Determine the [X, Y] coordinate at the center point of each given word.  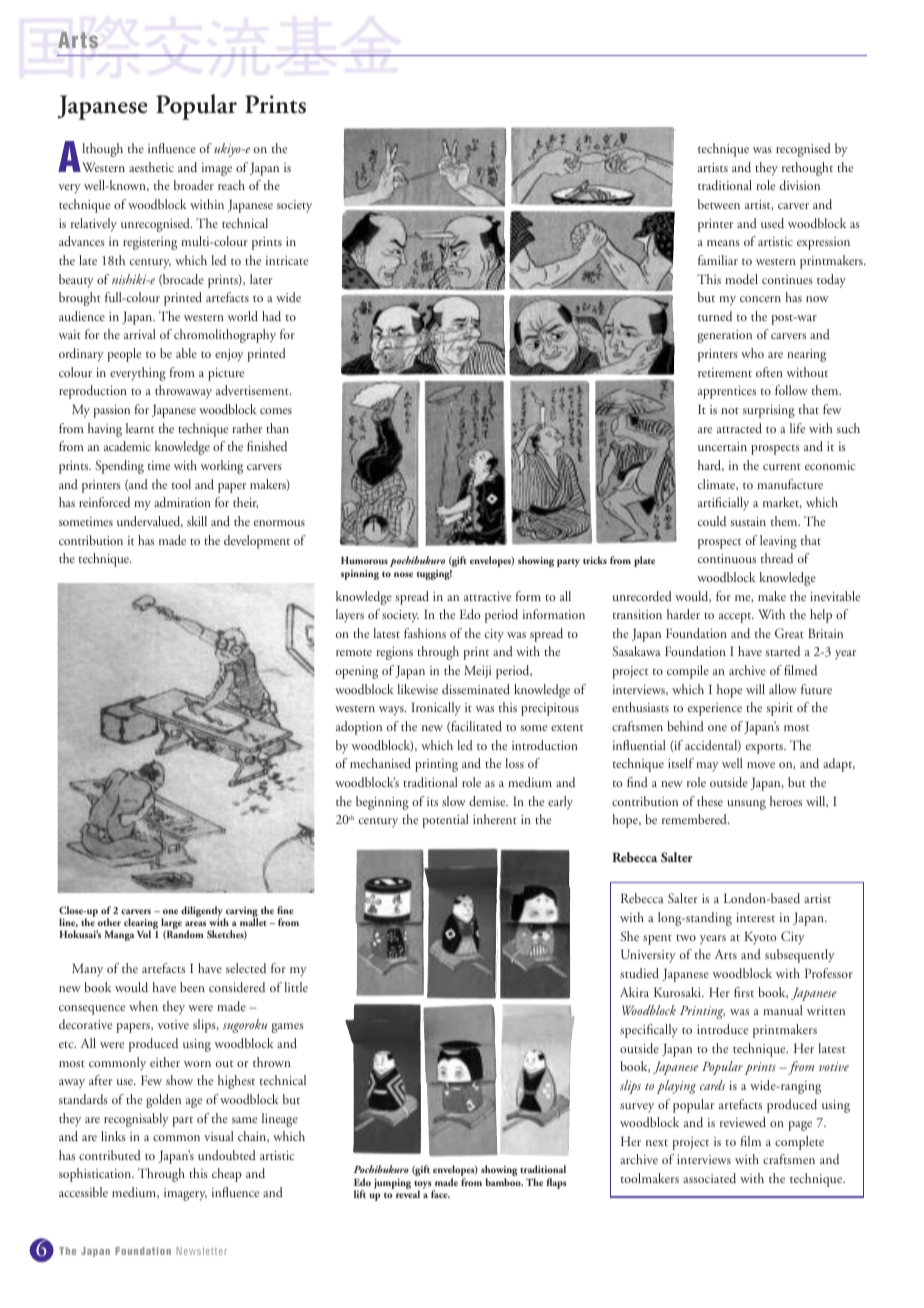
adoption [359, 728]
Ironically [436, 709]
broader [194, 185]
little [296, 987]
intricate [287, 260]
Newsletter [202, 1251]
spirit [780, 709]
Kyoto [761, 938]
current [782, 467]
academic [127, 446]
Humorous [364, 560]
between [719, 204]
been [192, 987]
